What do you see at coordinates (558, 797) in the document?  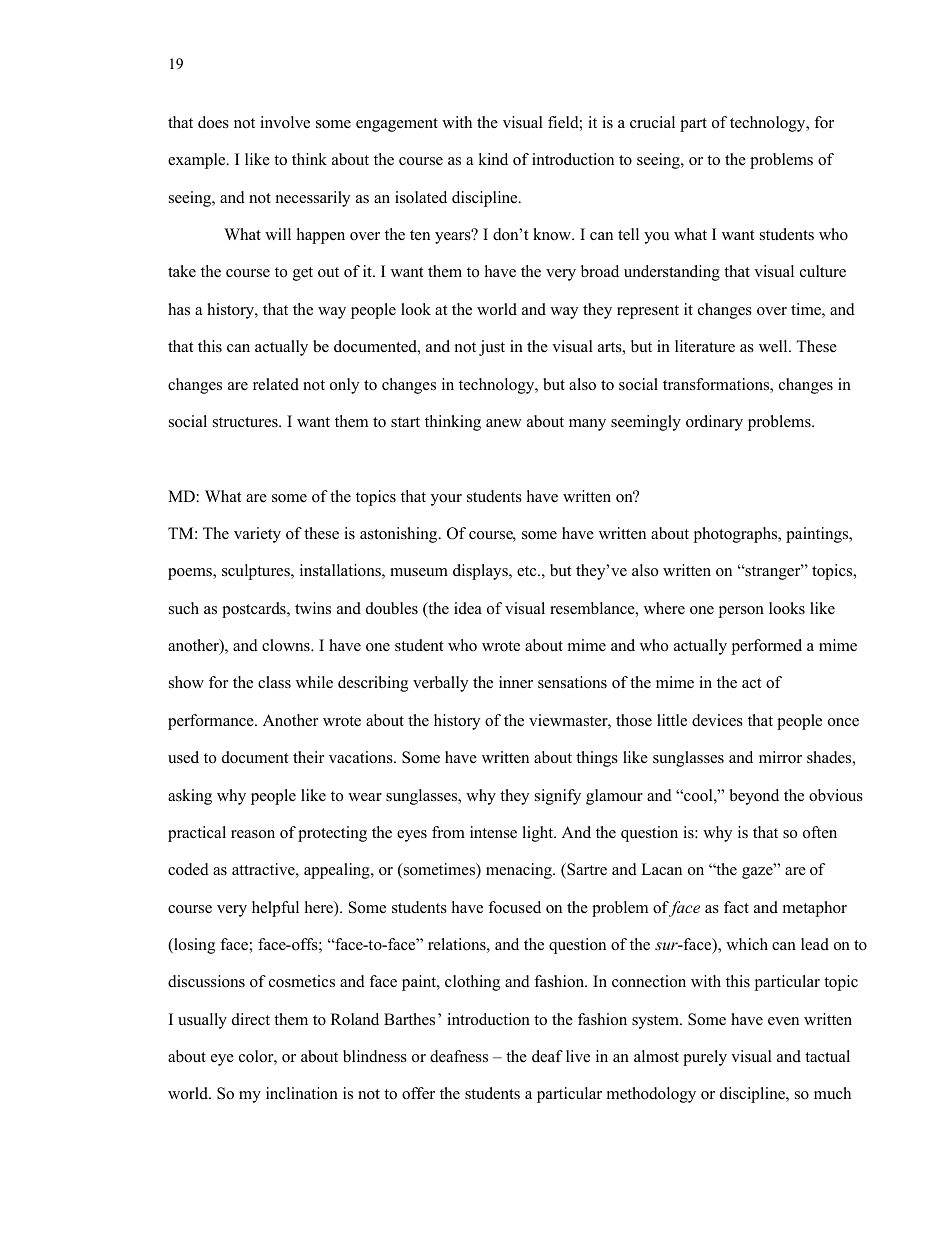 I see `signify` at bounding box center [558, 797].
